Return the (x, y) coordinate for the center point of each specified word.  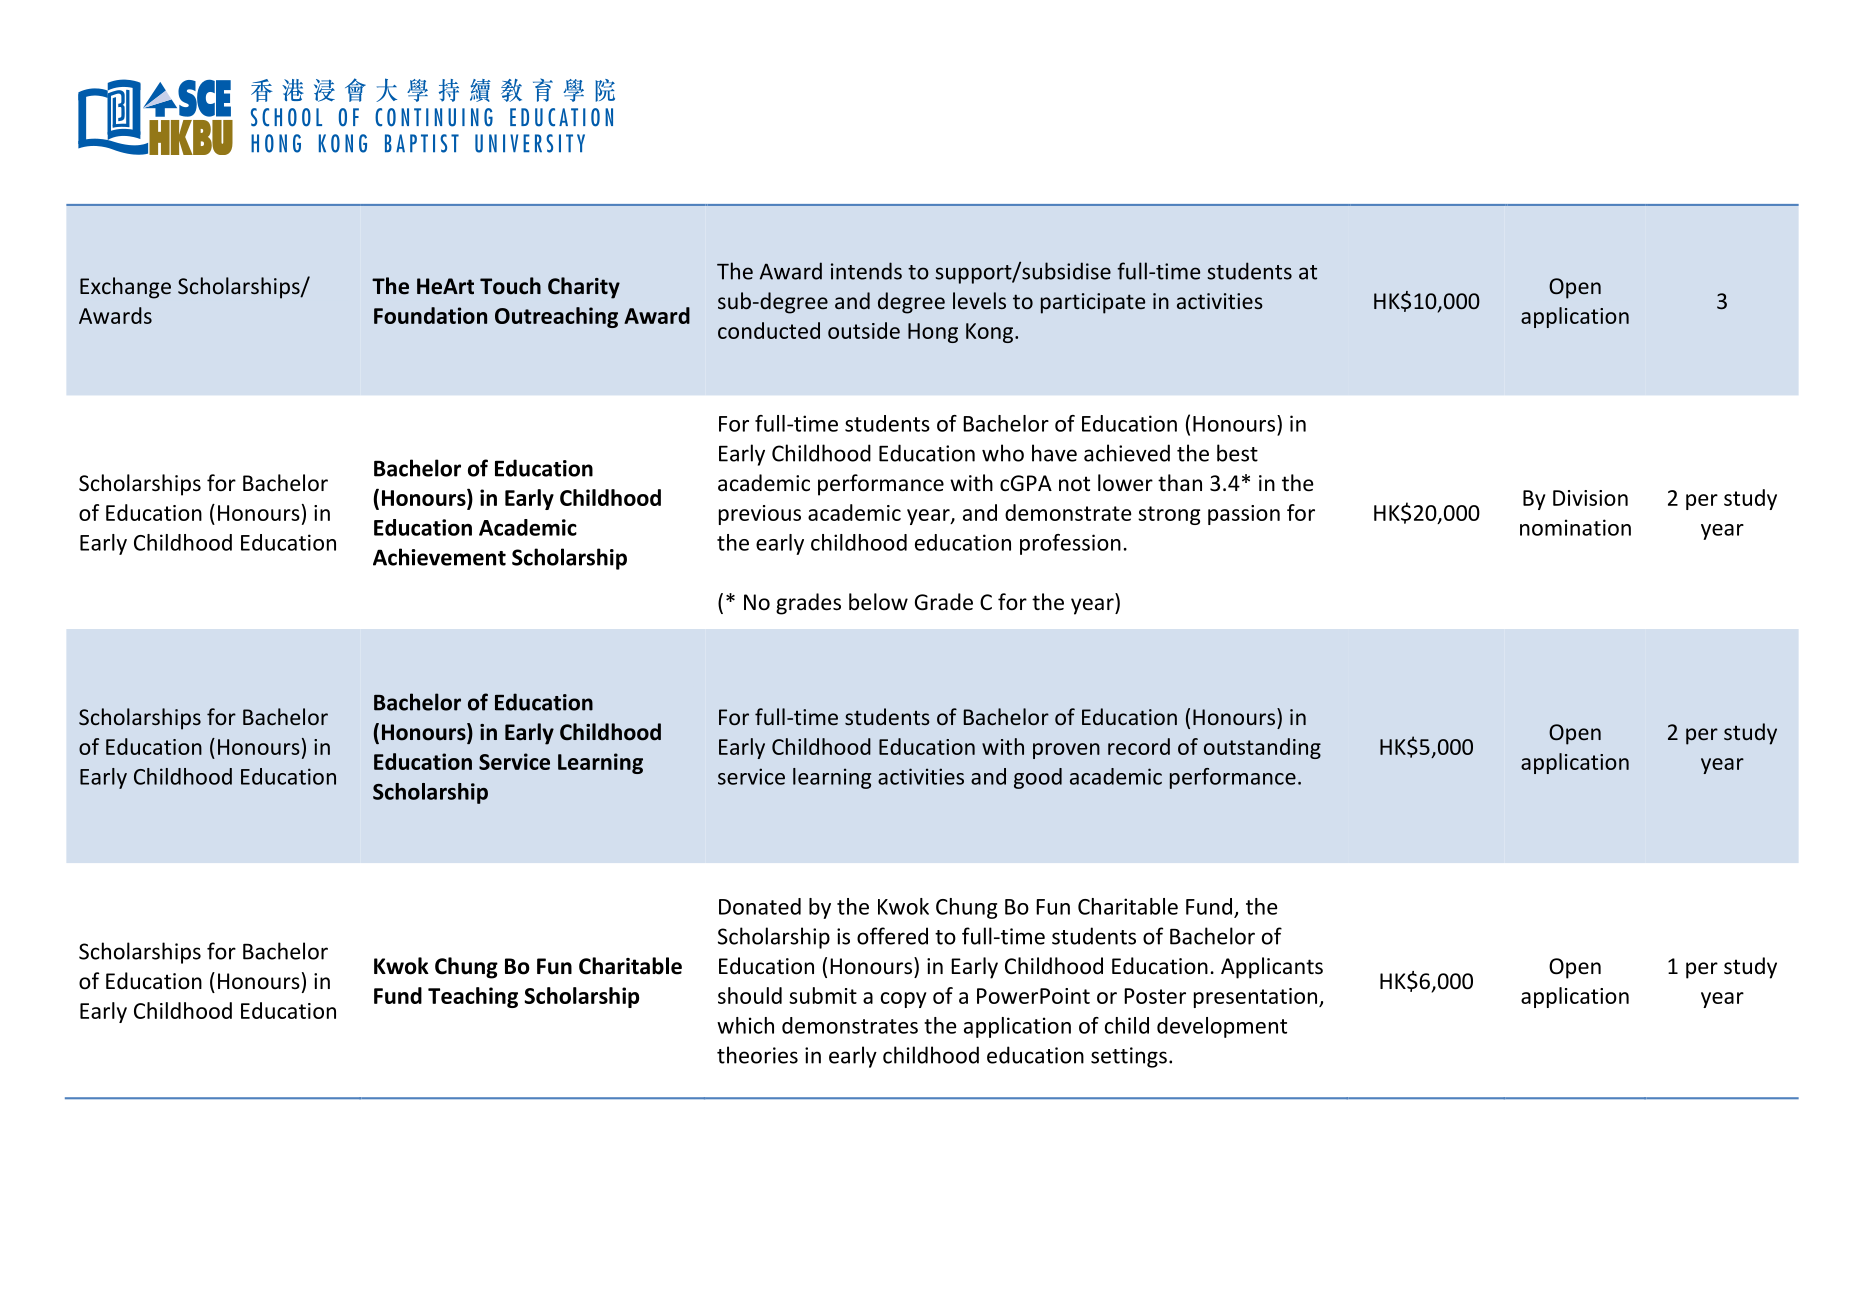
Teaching (473, 997)
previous (760, 515)
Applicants (1272, 968)
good (1038, 778)
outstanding (1262, 748)
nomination (1575, 527)
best (1237, 453)
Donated (760, 906)
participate (1093, 303)
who (1003, 453)
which (745, 1025)
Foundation (430, 315)
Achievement (439, 557)
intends (866, 271)
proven (1066, 751)
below (878, 602)
